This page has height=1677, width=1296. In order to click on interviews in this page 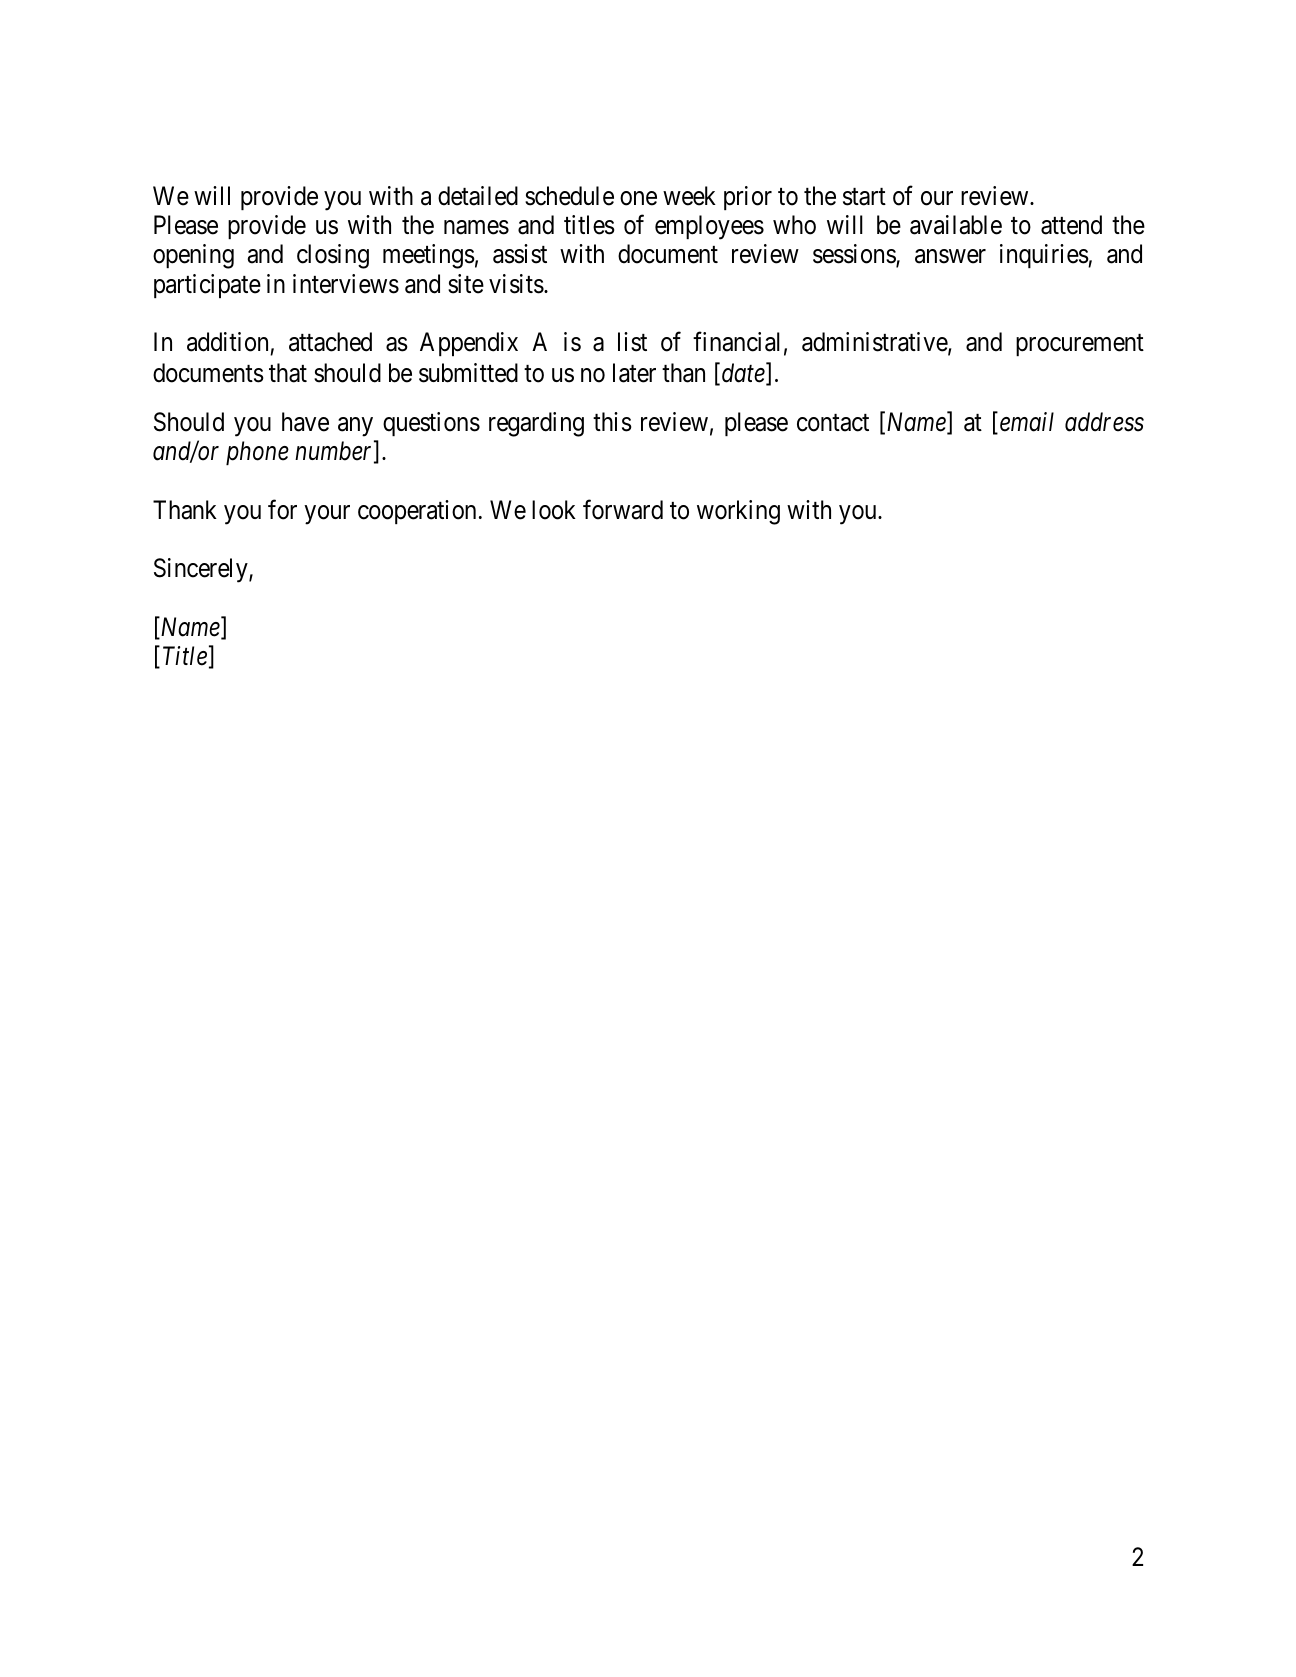, I will do `click(346, 284)`.
